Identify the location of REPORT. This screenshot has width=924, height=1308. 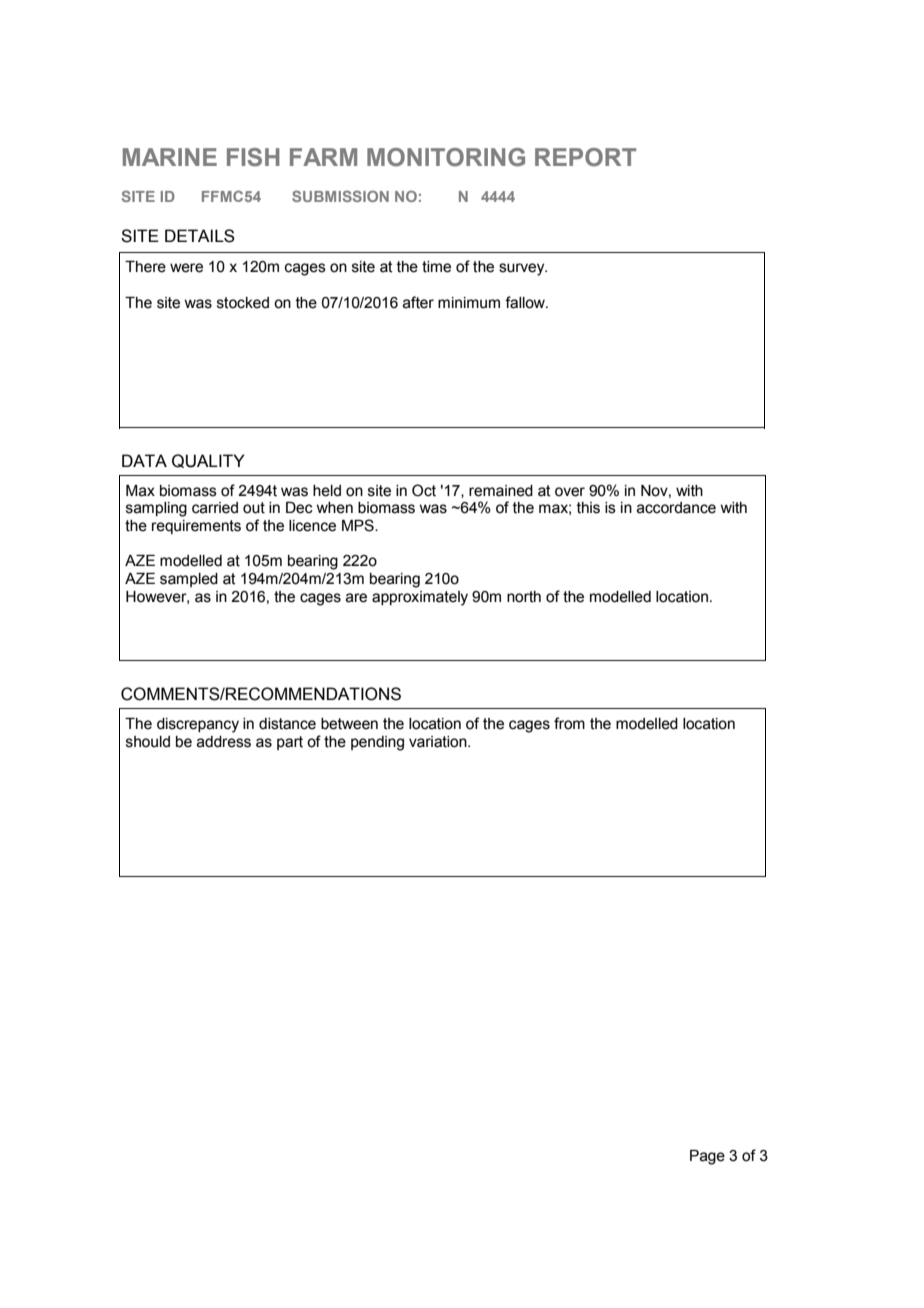
(585, 157).
